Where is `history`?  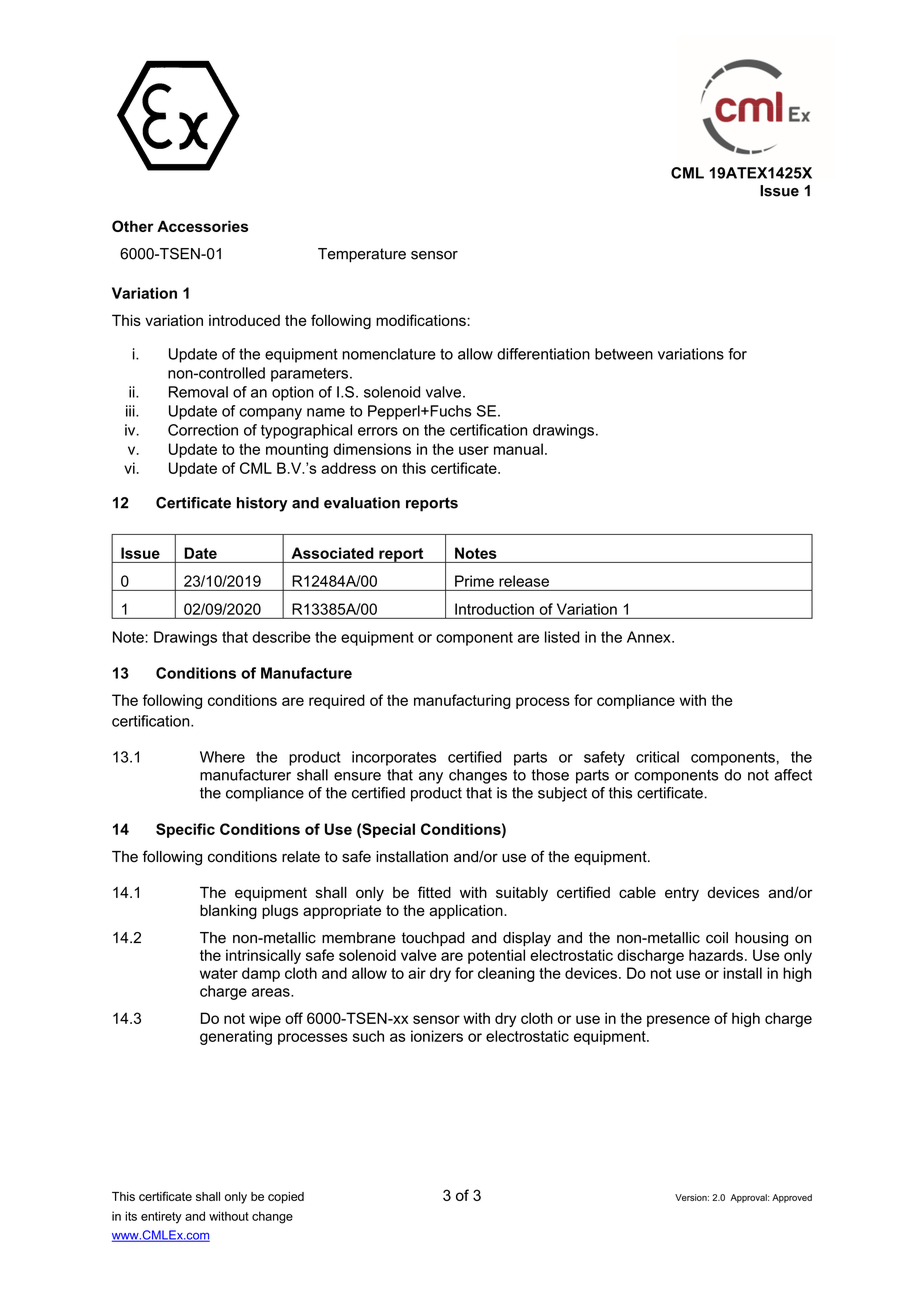 history is located at coordinates (262, 504).
